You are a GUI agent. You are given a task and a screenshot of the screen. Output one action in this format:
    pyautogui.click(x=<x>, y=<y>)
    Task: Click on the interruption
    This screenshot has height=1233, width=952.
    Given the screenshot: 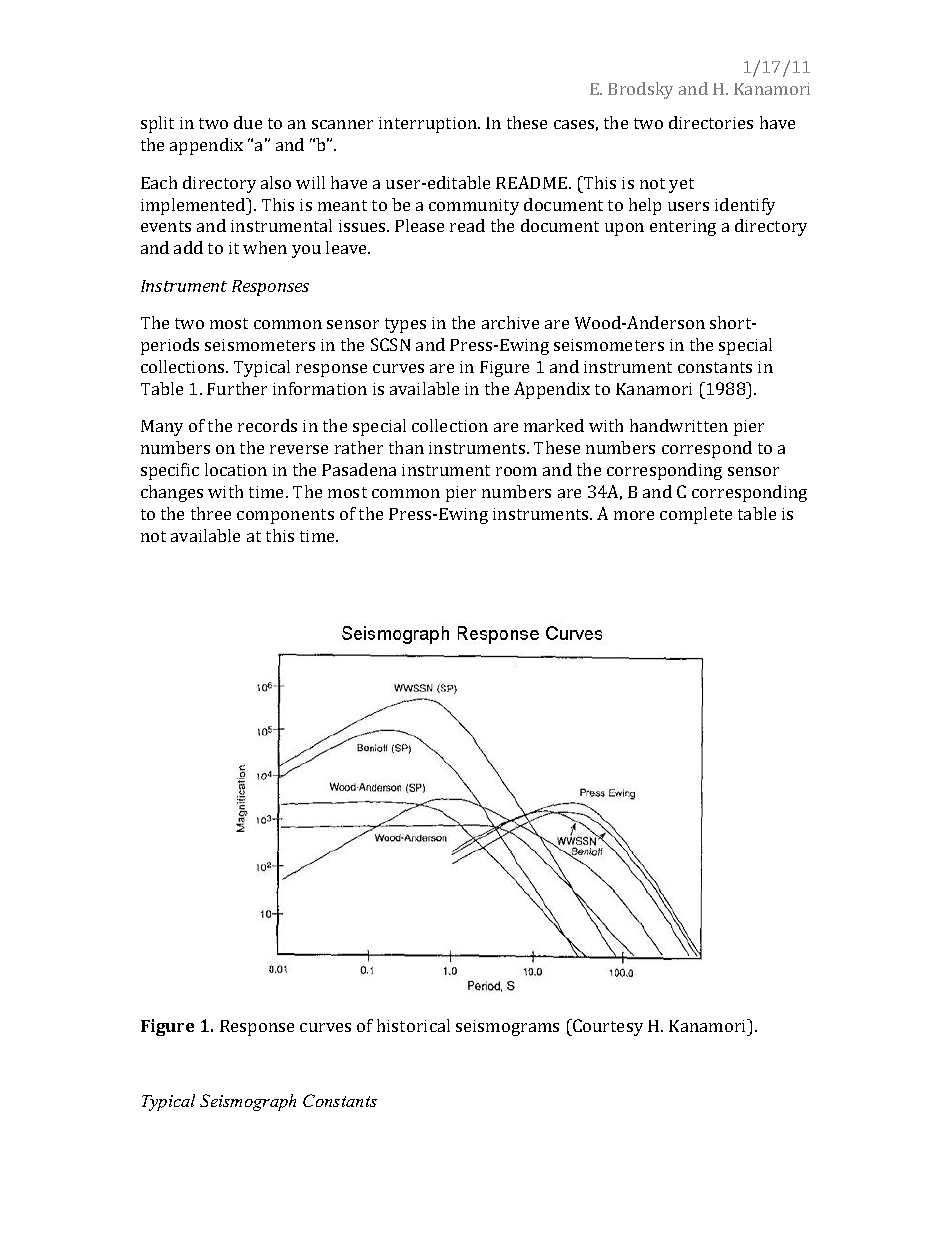 What is the action you would take?
    pyautogui.click(x=429, y=125)
